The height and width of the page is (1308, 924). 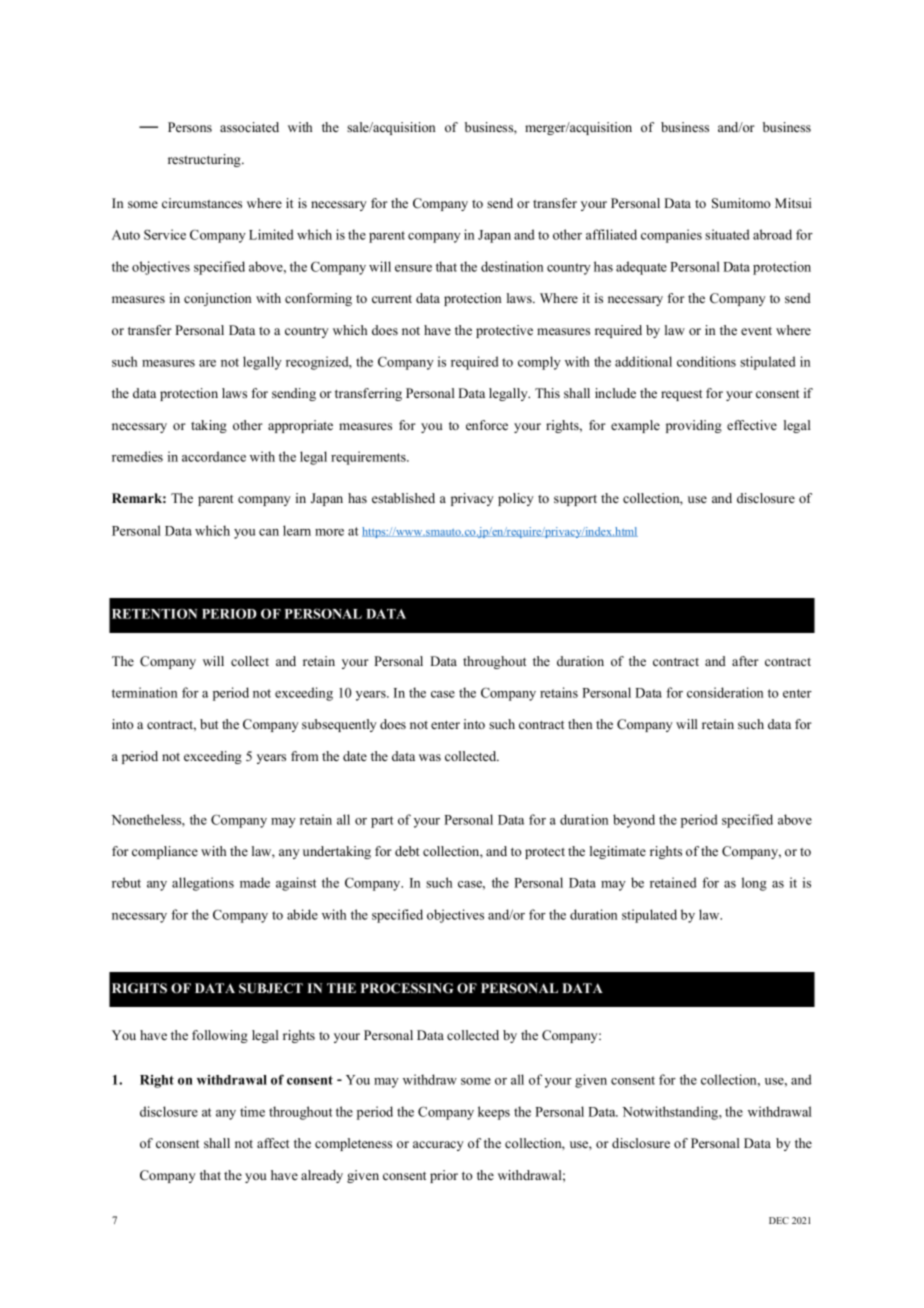 What do you see at coordinates (430, 757) in the page?
I see `was` at bounding box center [430, 757].
